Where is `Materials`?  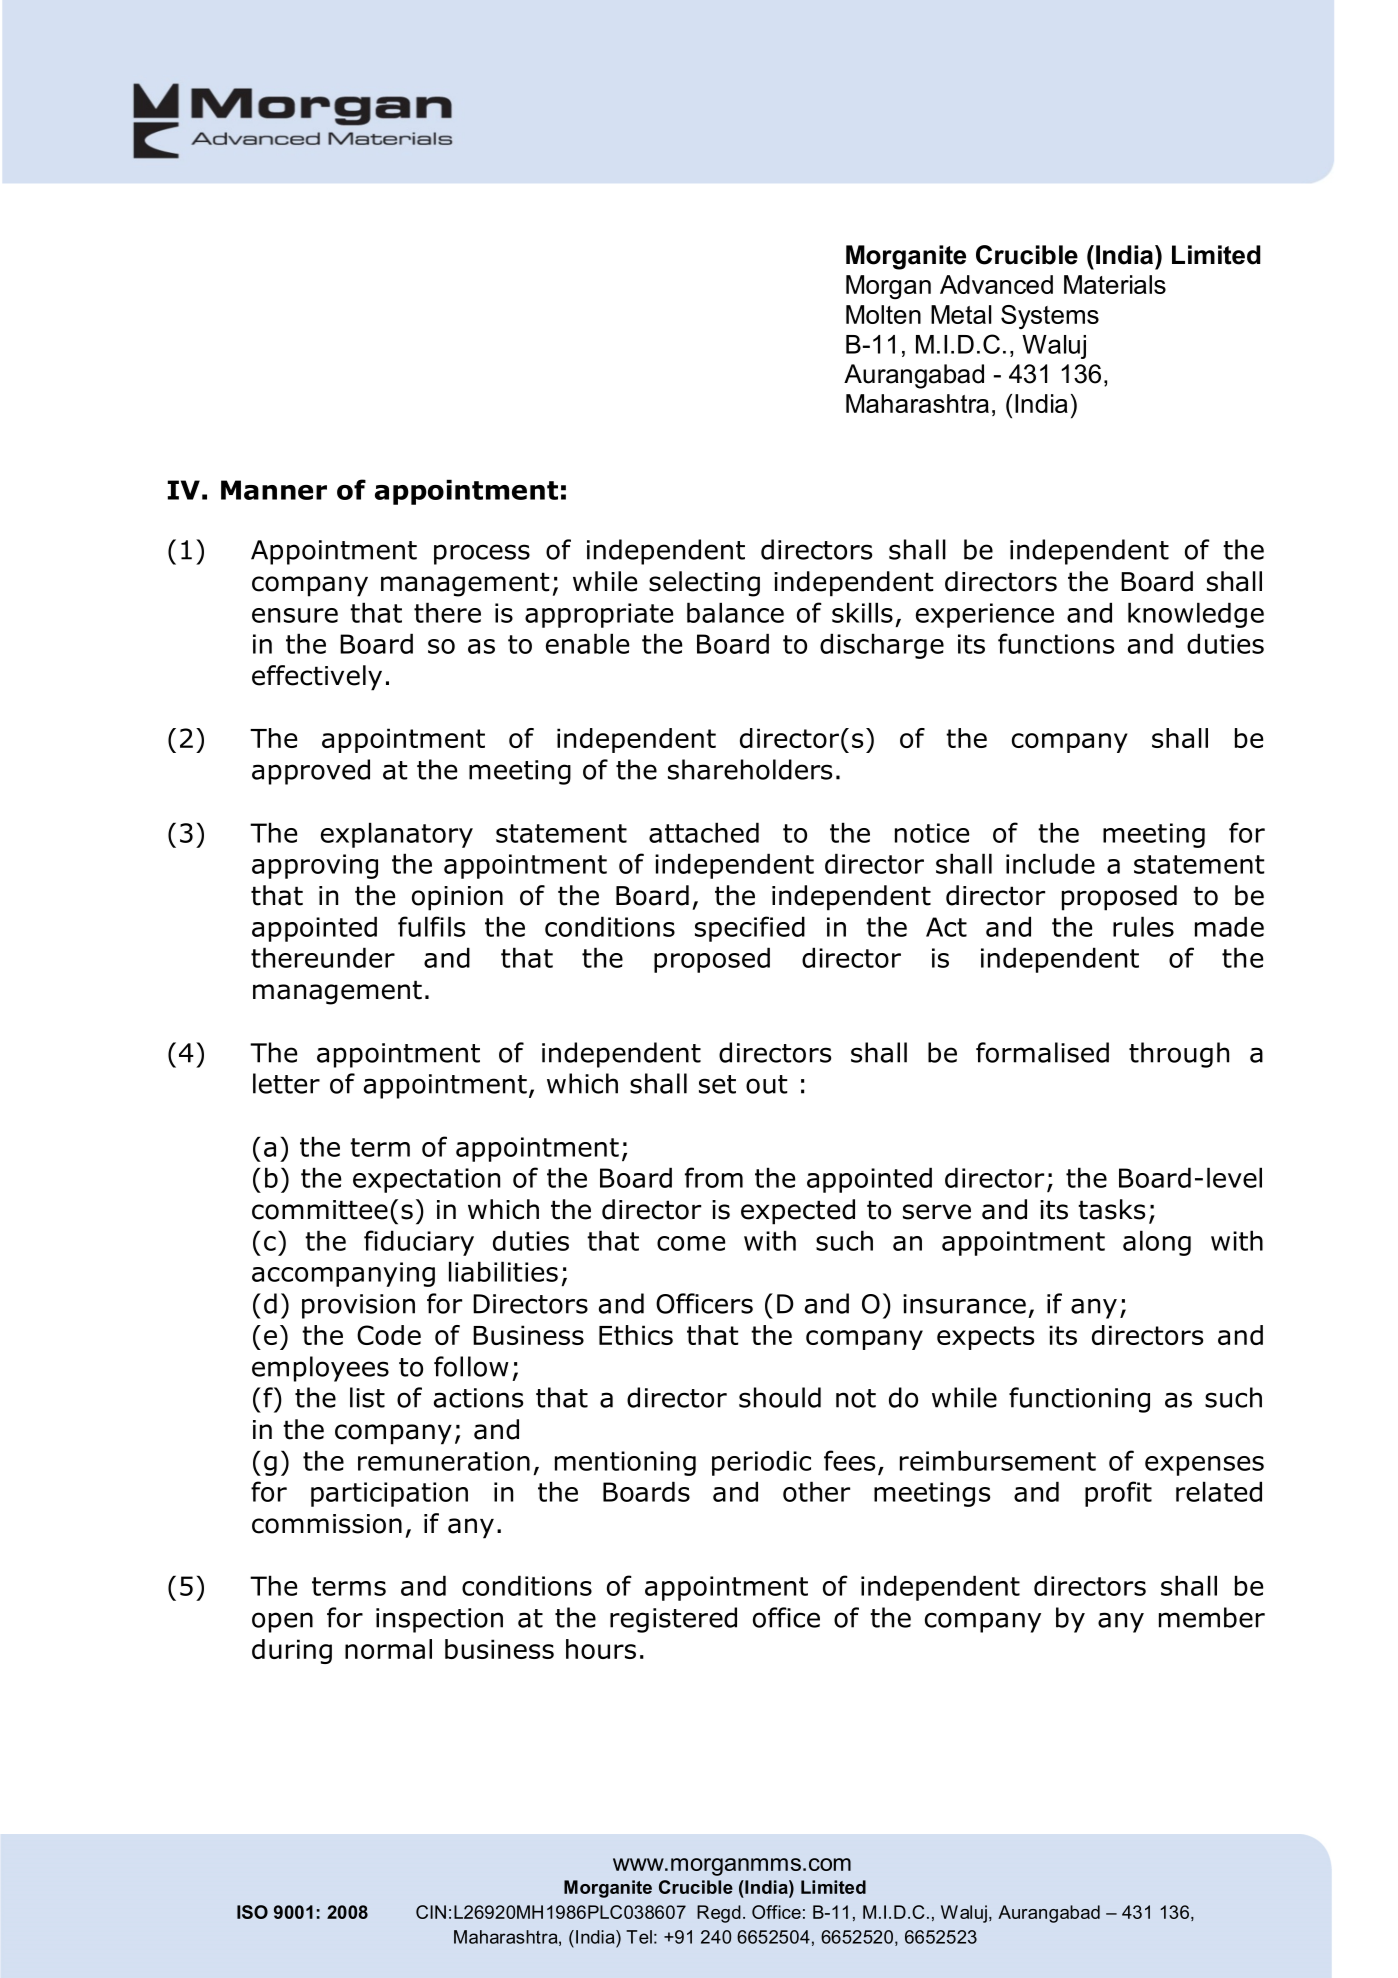
Materials is located at coordinates (1115, 284).
